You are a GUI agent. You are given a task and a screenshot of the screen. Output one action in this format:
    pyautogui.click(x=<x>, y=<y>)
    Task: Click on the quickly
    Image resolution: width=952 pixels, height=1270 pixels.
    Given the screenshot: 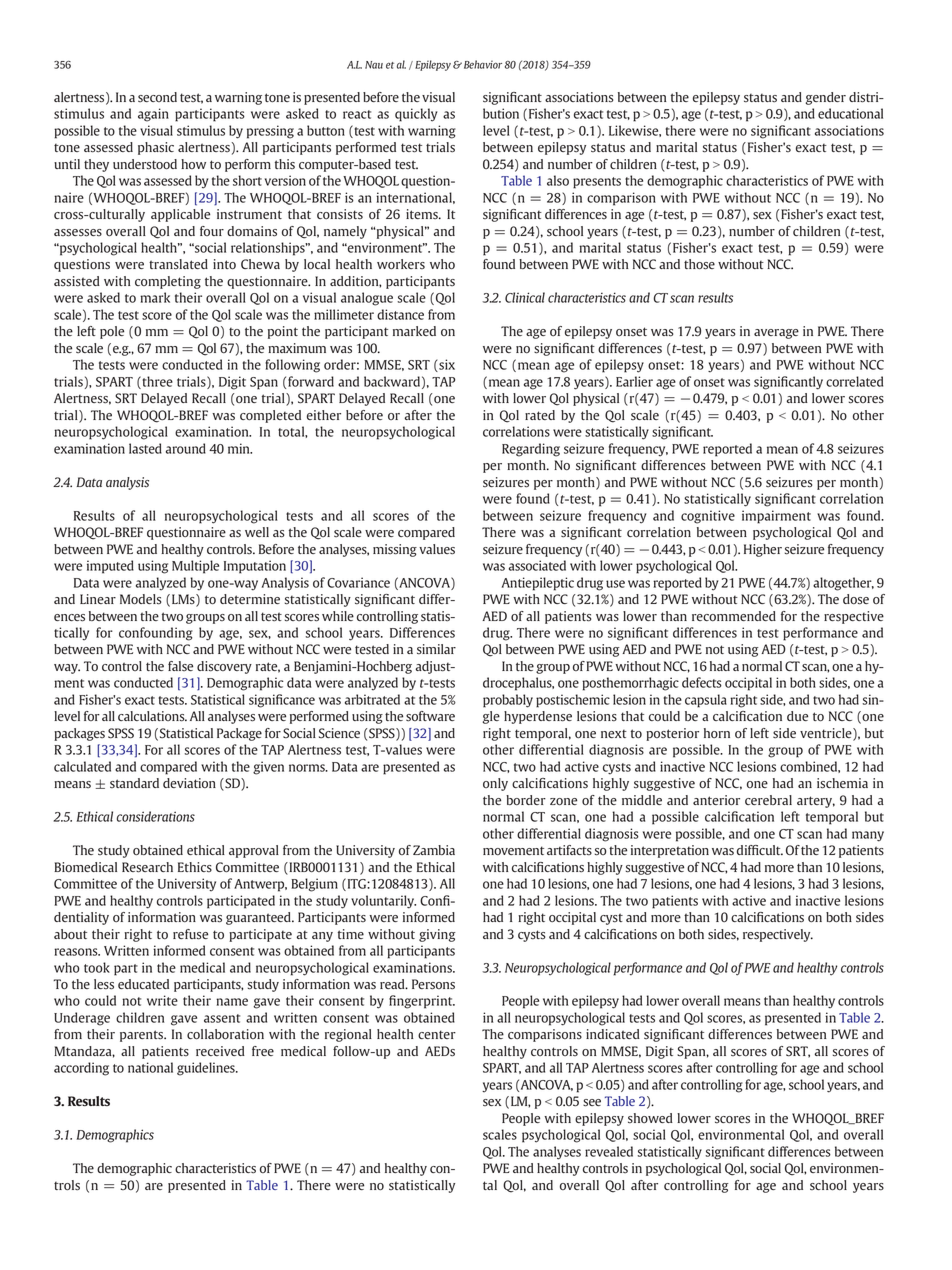 What is the action you would take?
    pyautogui.click(x=416, y=115)
